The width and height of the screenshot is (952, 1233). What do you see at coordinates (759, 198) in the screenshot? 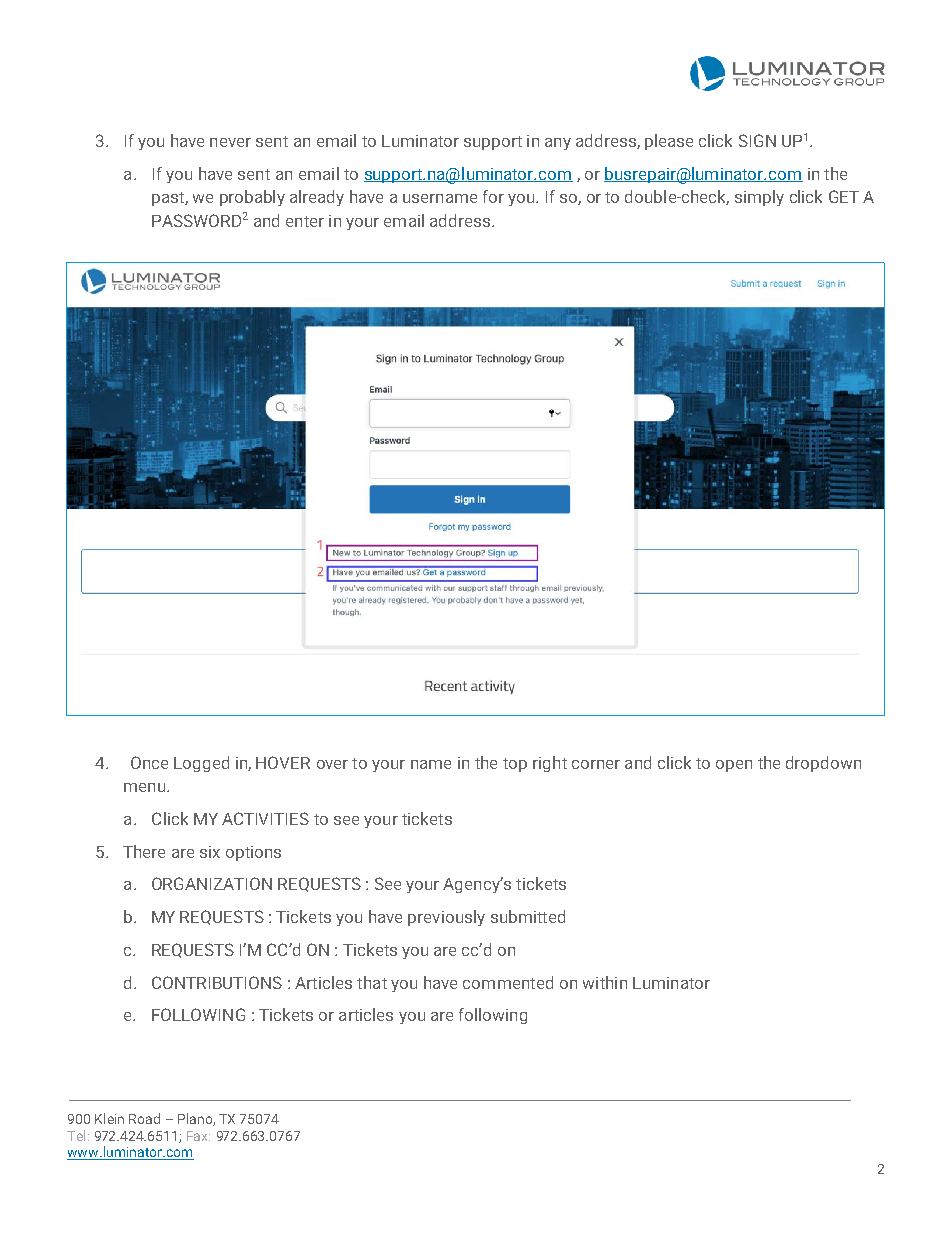
I see `simply` at bounding box center [759, 198].
